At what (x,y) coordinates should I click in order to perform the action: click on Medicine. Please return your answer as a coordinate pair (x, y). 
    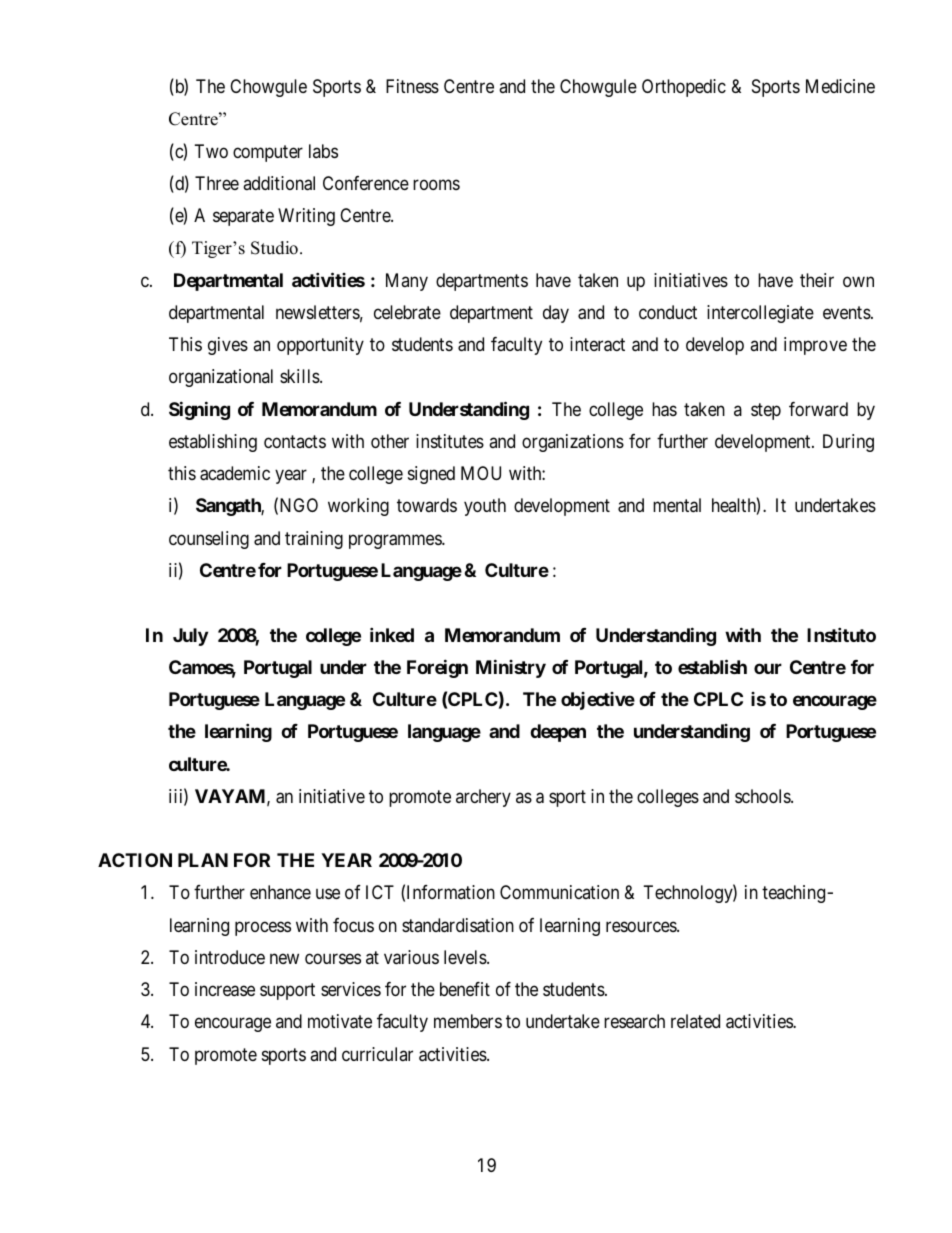
    Looking at the image, I should click on (840, 86).
